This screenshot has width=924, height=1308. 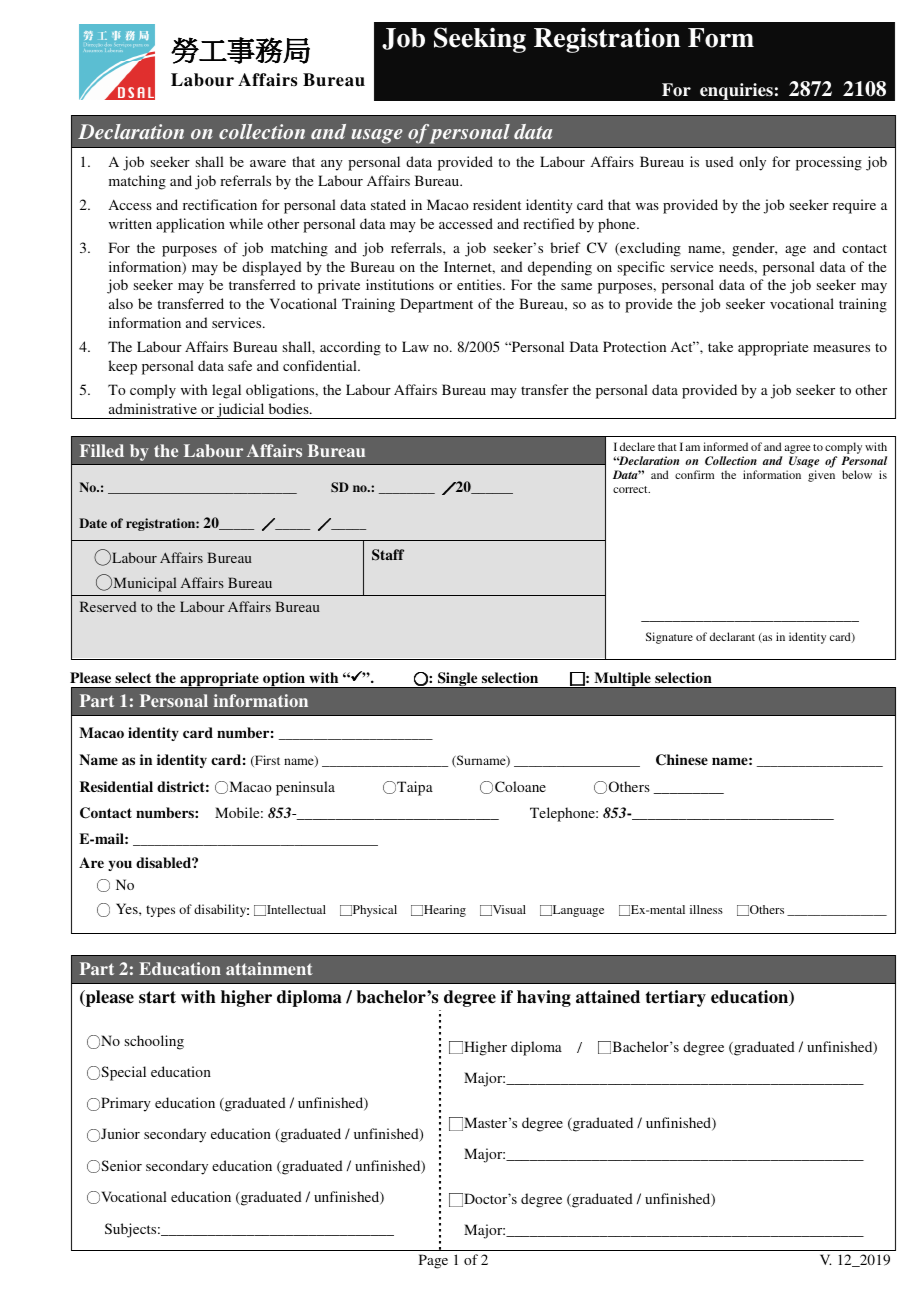 I want to click on Seeking, so click(x=480, y=40).
